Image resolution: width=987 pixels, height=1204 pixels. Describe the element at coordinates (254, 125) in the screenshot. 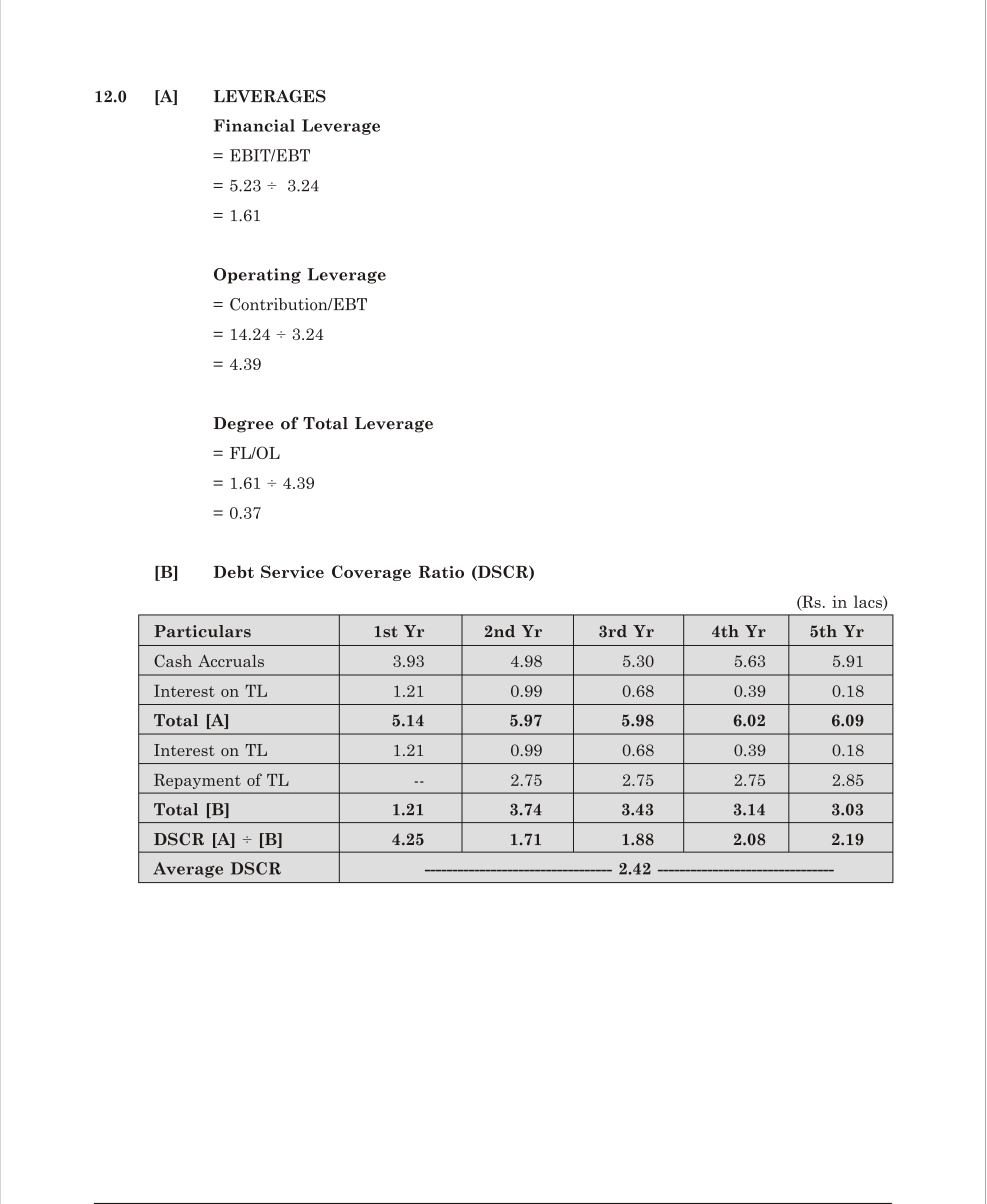

I see `Financial` at that location.
